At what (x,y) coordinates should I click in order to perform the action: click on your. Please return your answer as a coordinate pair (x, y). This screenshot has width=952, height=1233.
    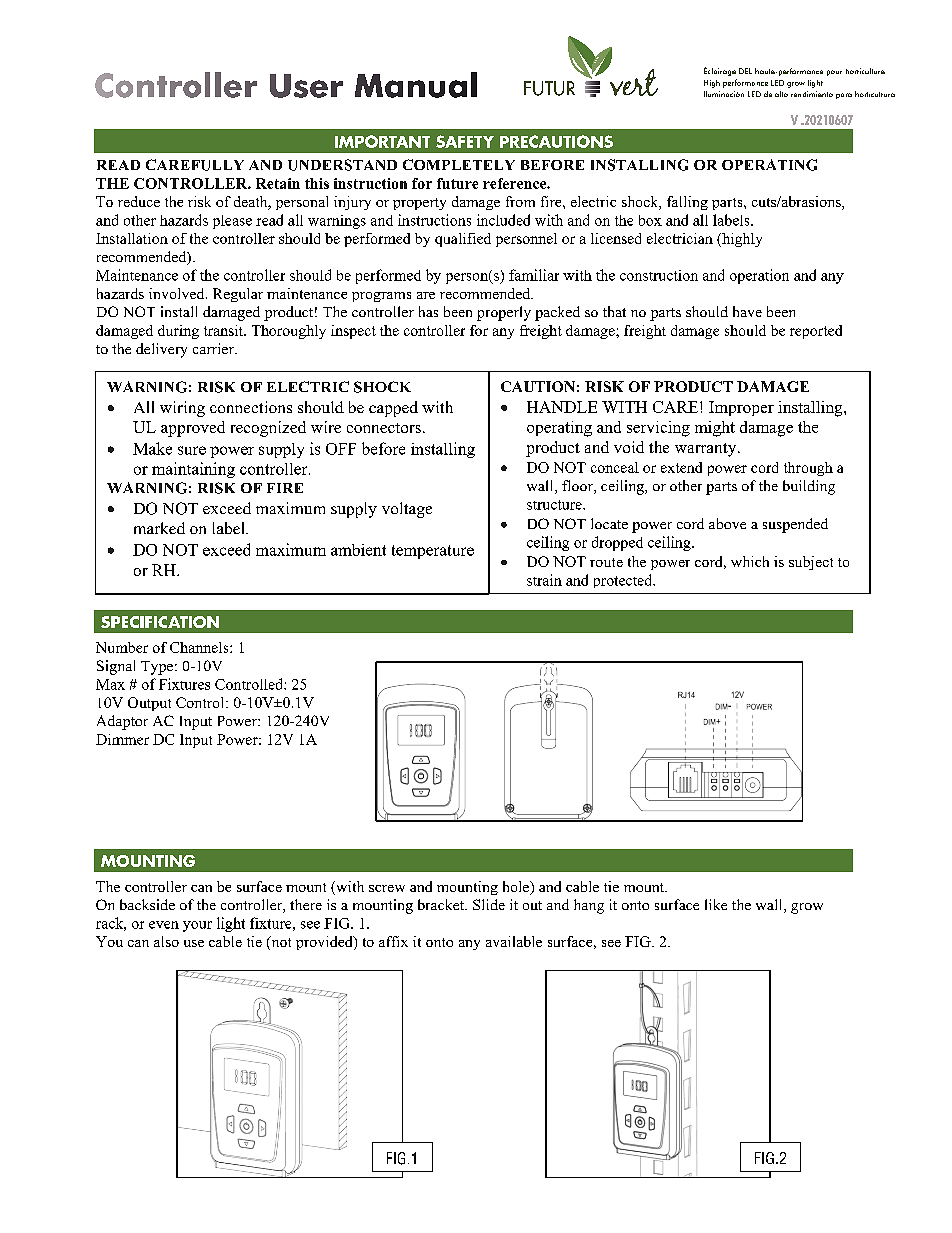
    Looking at the image, I should click on (197, 926).
